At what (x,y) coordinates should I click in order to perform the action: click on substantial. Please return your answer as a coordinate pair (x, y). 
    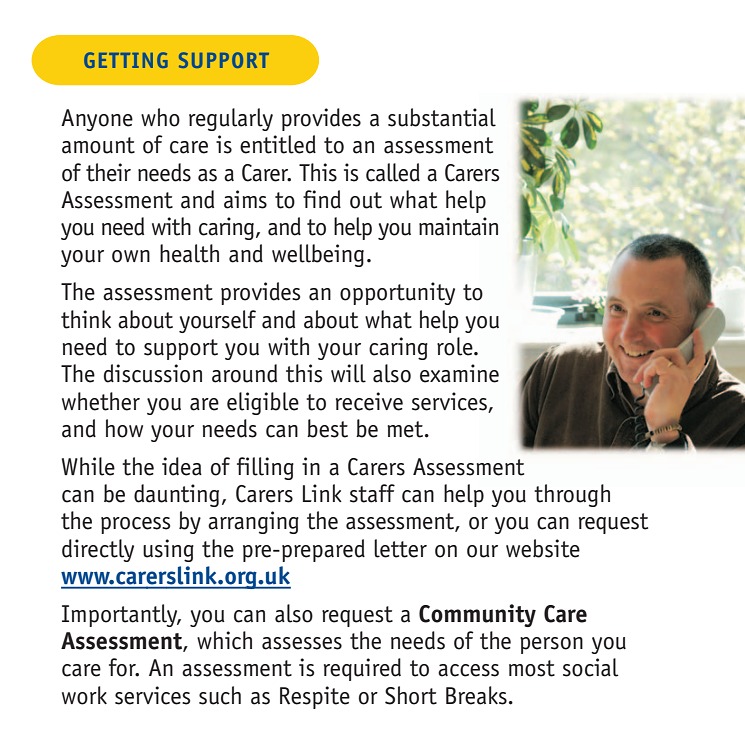
    Looking at the image, I should click on (442, 117).
